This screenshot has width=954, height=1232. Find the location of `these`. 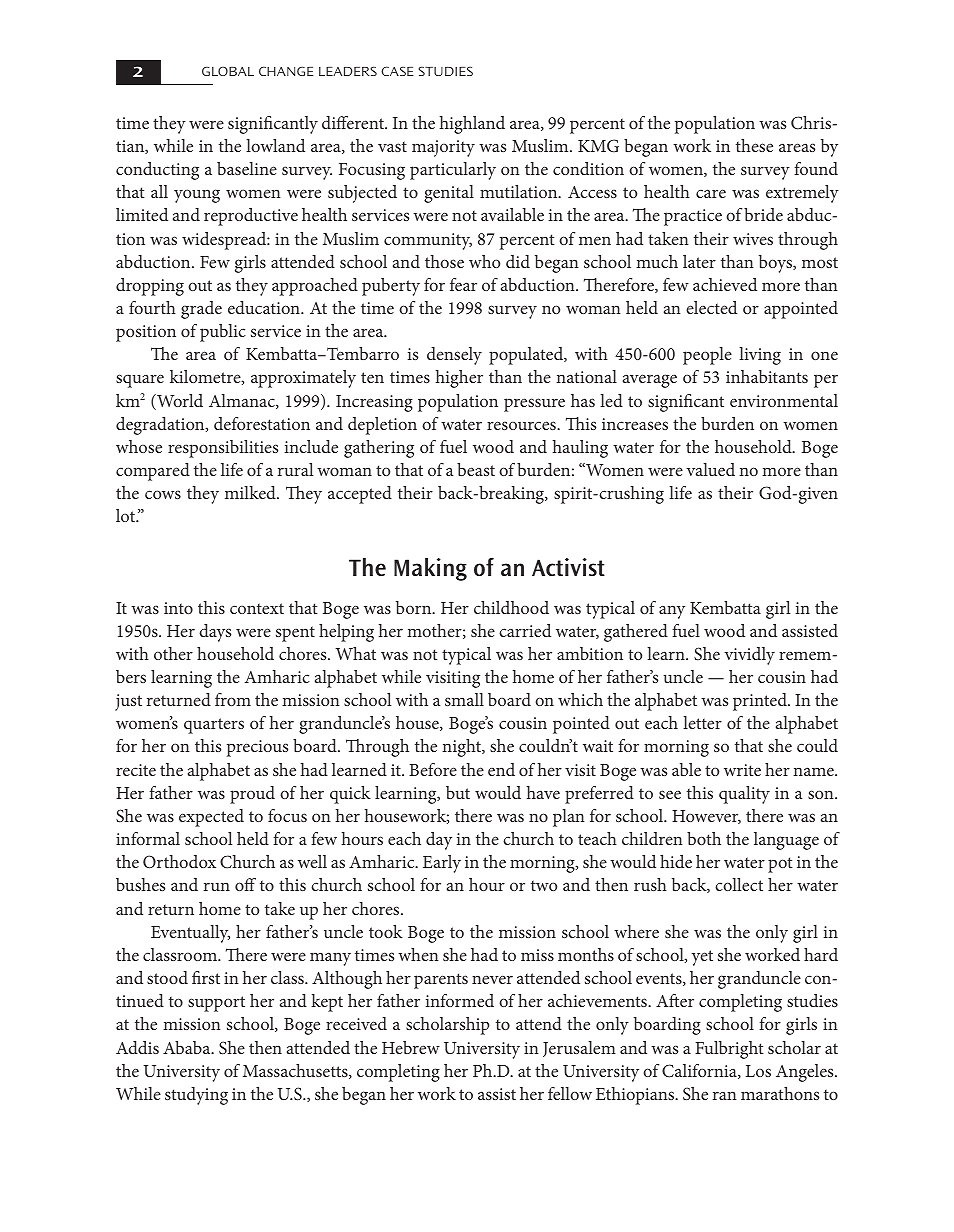

these is located at coordinates (754, 145).
